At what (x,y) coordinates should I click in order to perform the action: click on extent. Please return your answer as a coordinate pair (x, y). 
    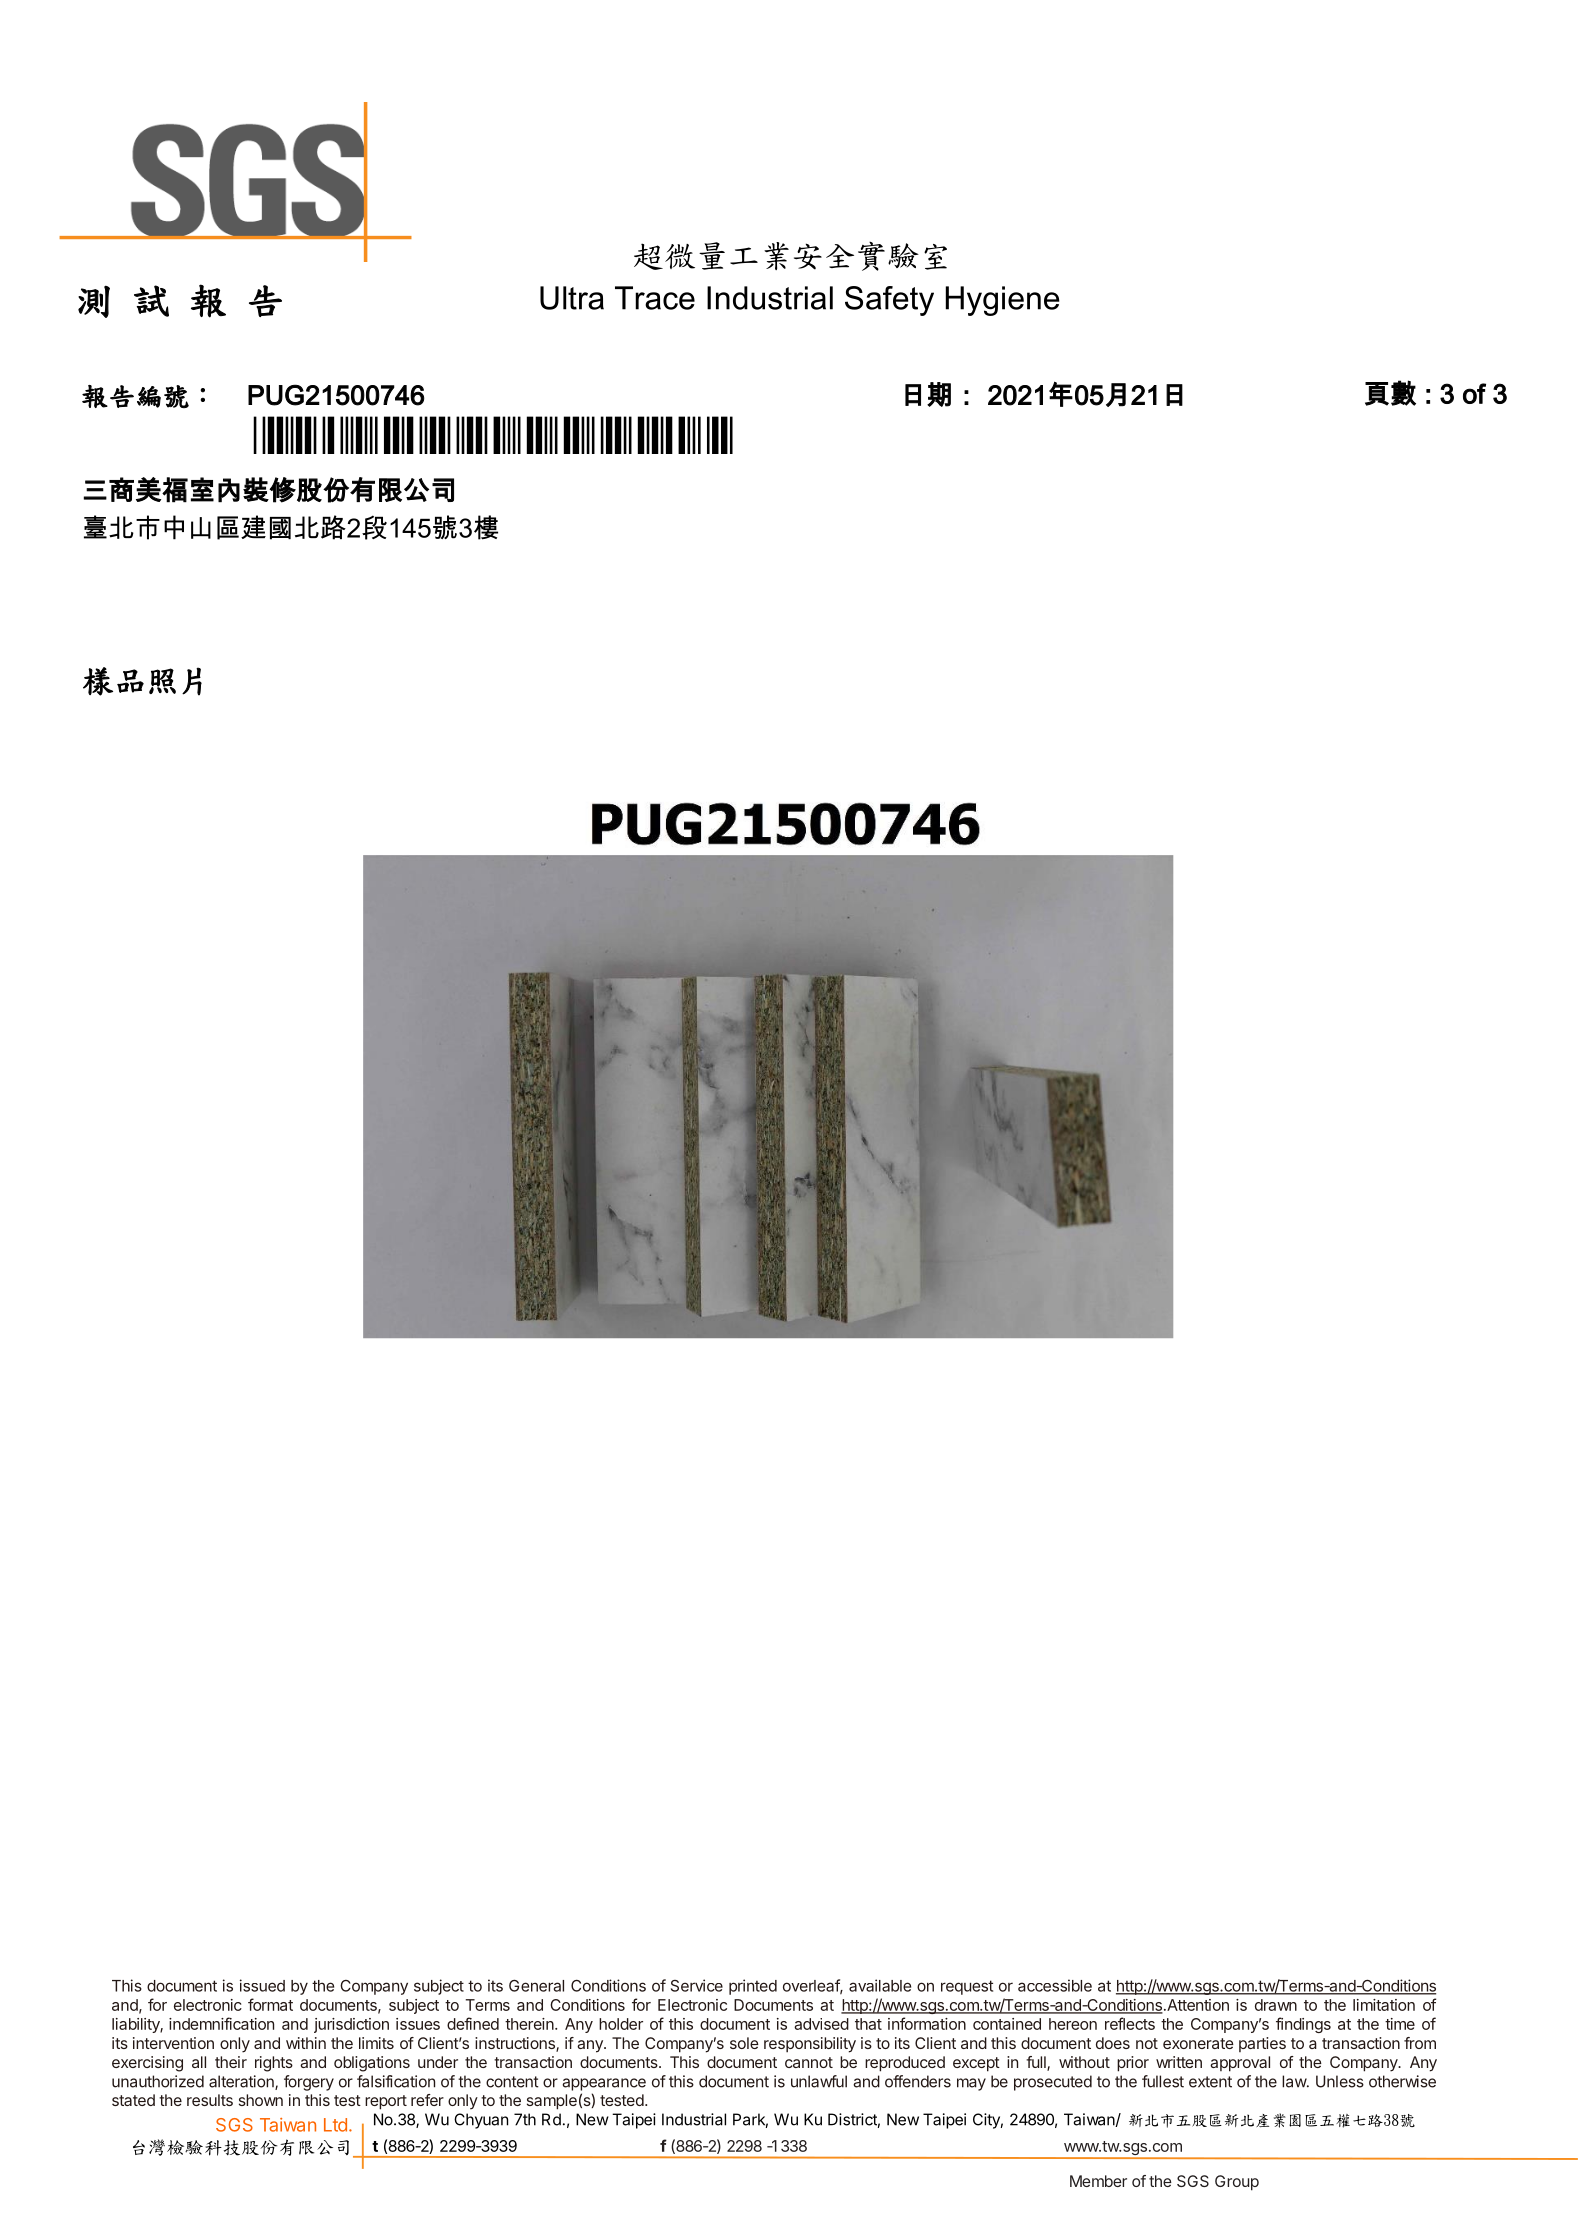
    Looking at the image, I should click on (1210, 2082).
